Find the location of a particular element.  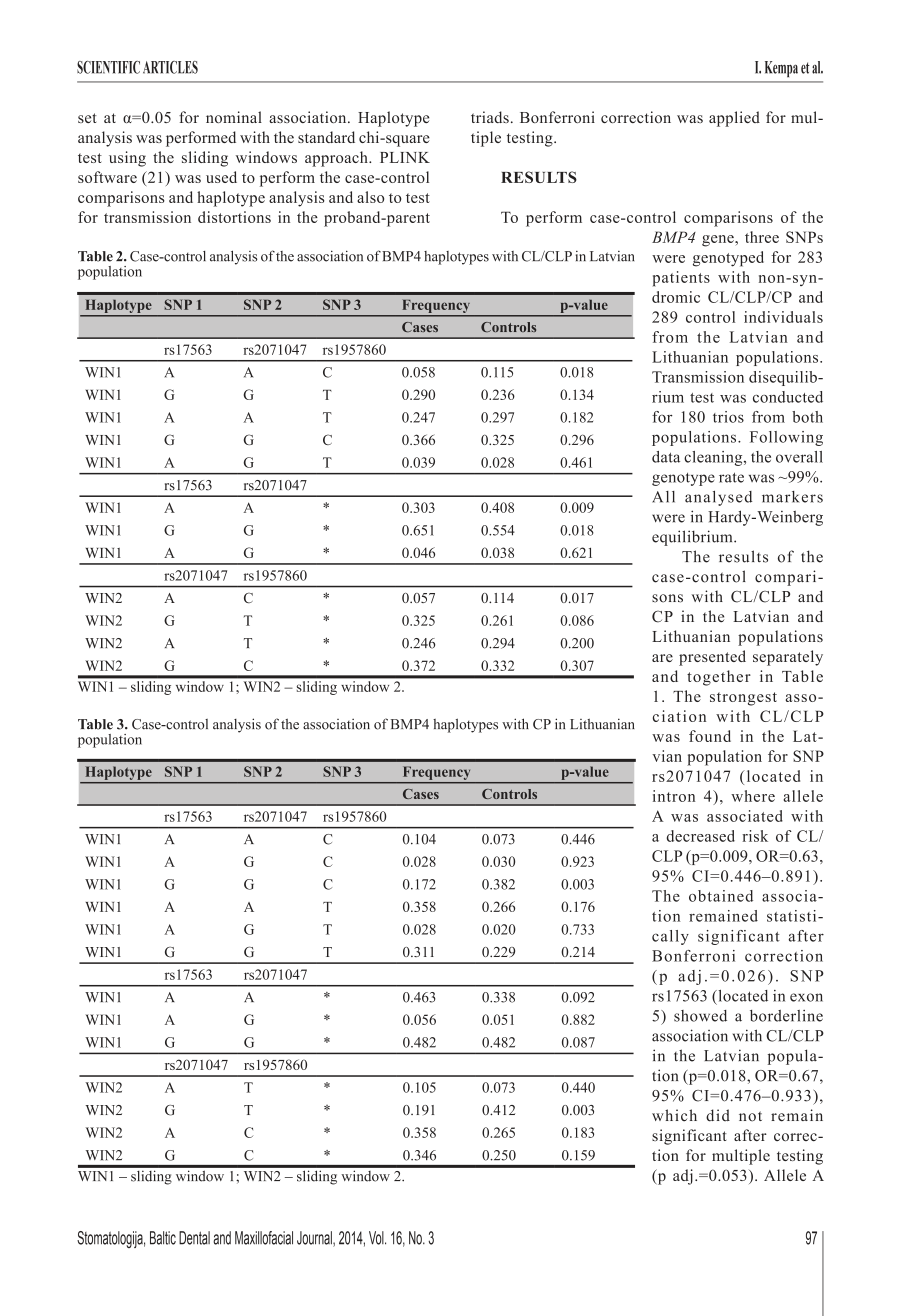

together is located at coordinates (719, 678).
